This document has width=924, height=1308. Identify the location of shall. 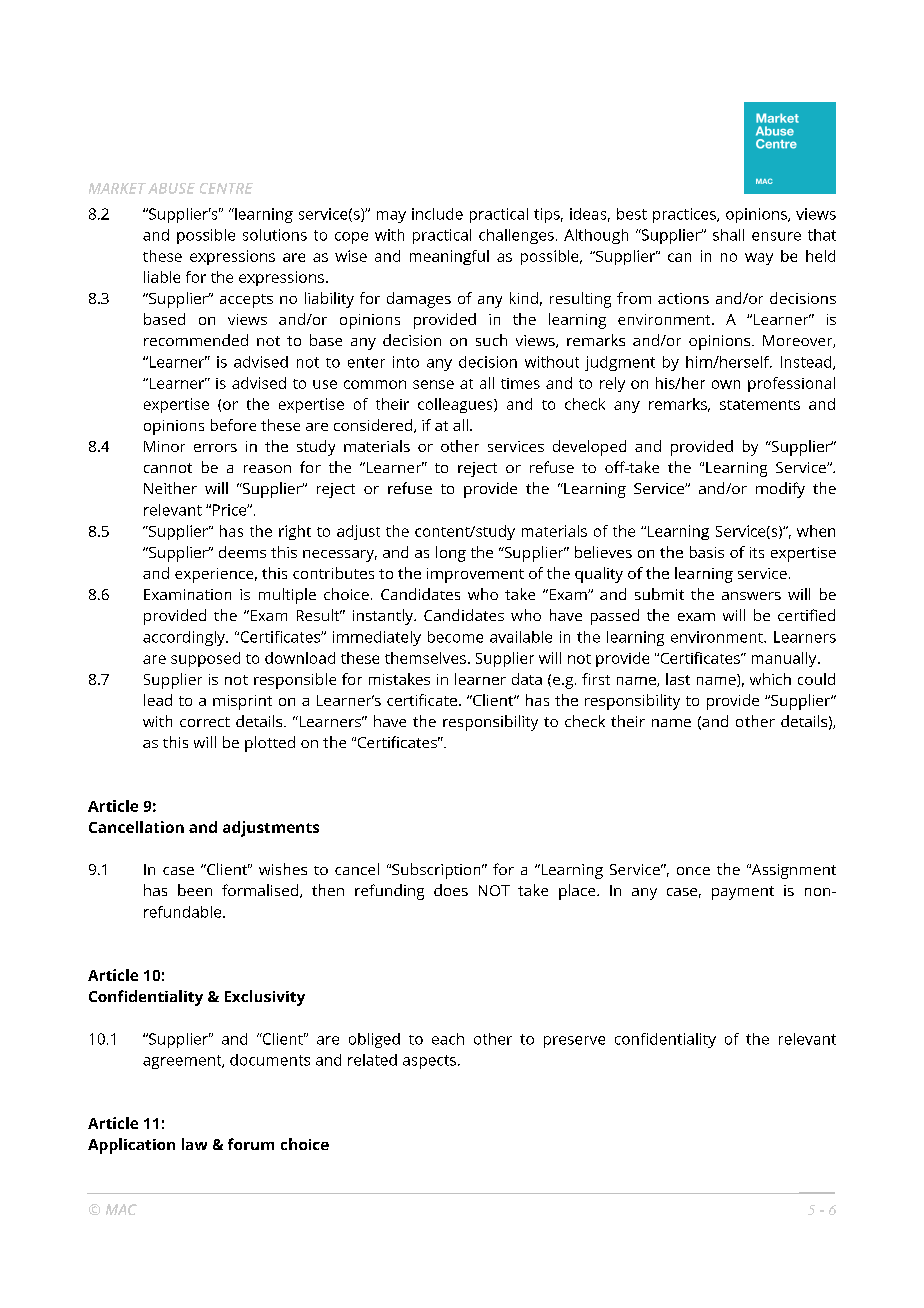
(728, 235).
